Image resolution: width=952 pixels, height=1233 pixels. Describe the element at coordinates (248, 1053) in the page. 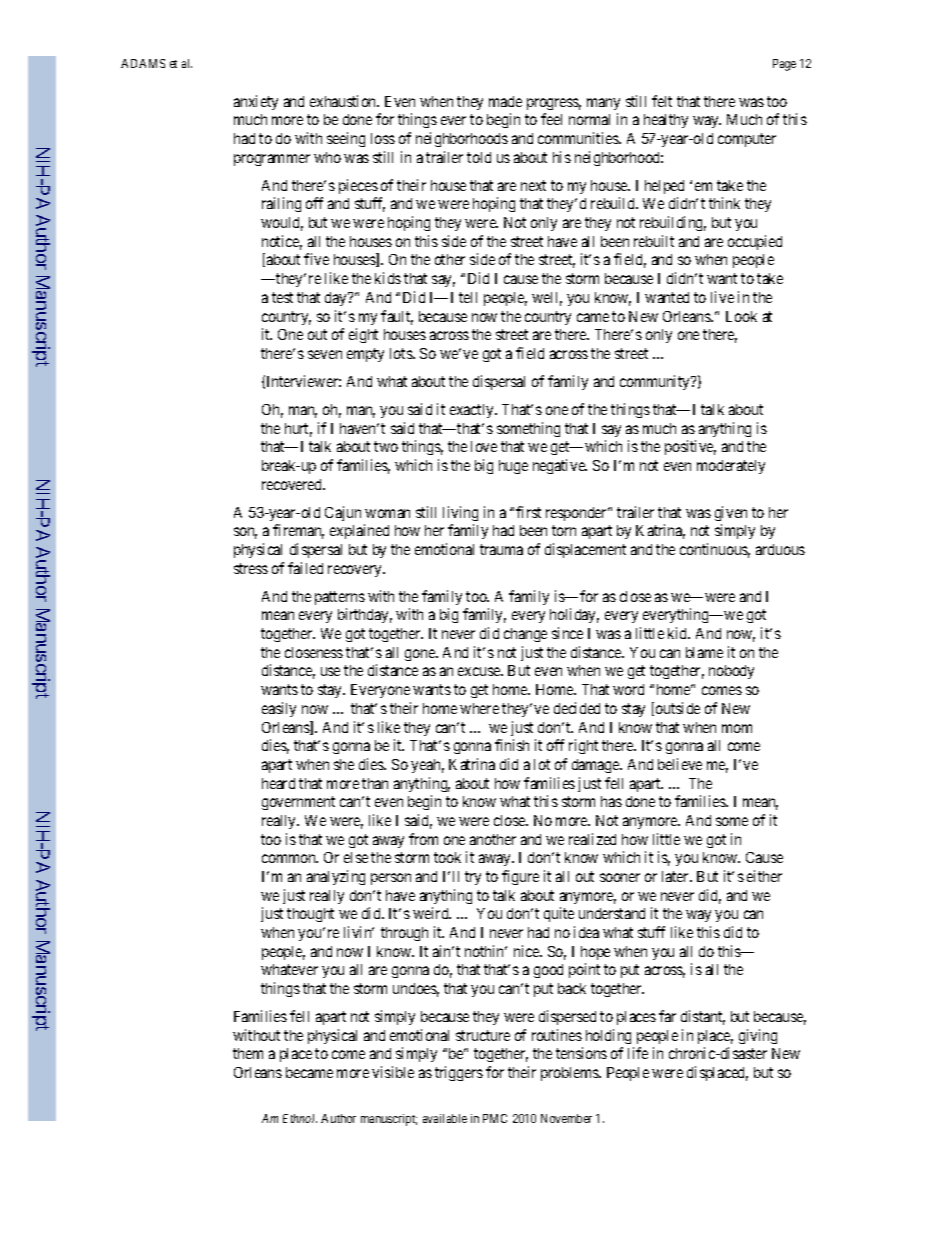

I see `them` at that location.
